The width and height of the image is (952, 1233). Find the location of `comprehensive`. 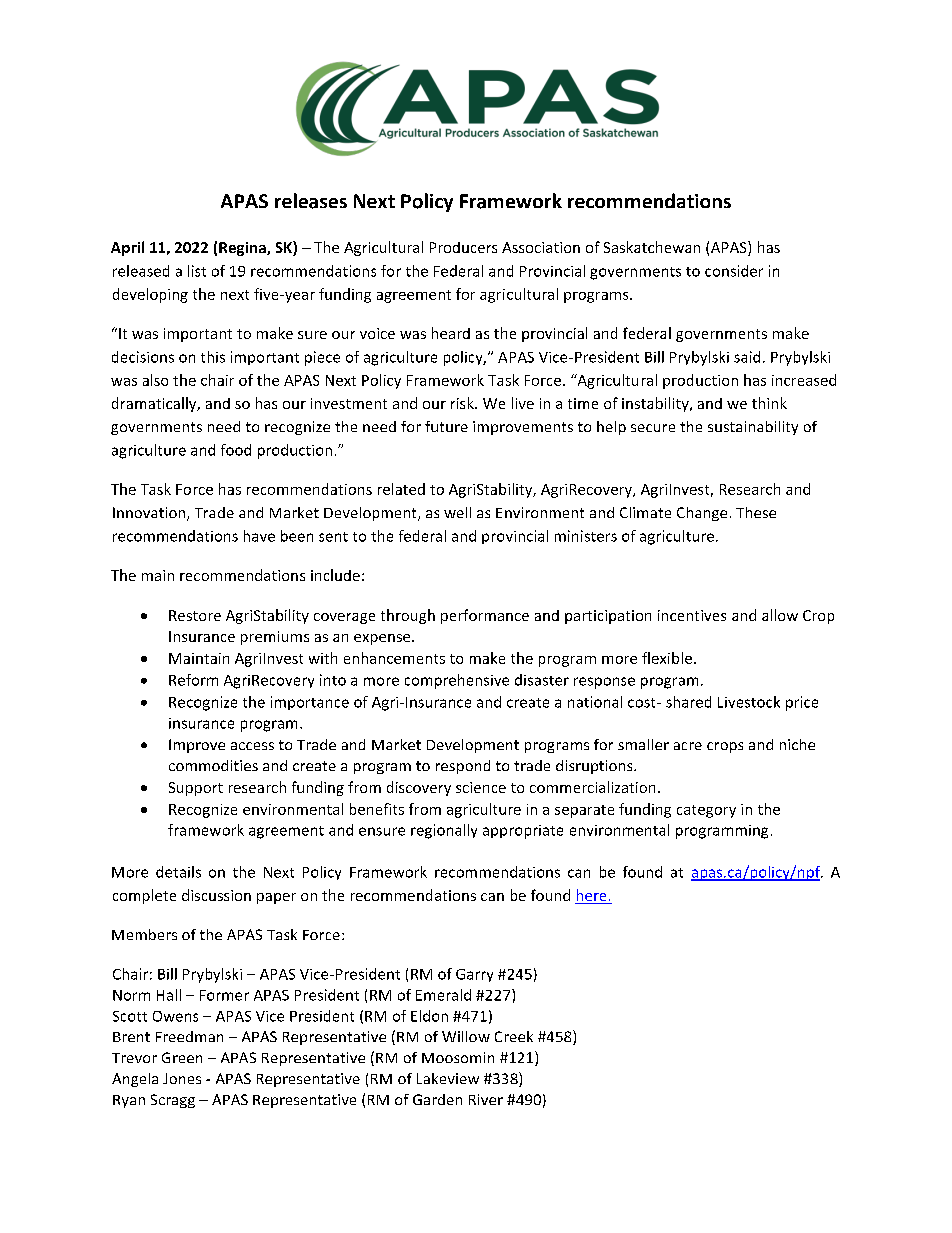

comprehensive is located at coordinates (457, 681).
